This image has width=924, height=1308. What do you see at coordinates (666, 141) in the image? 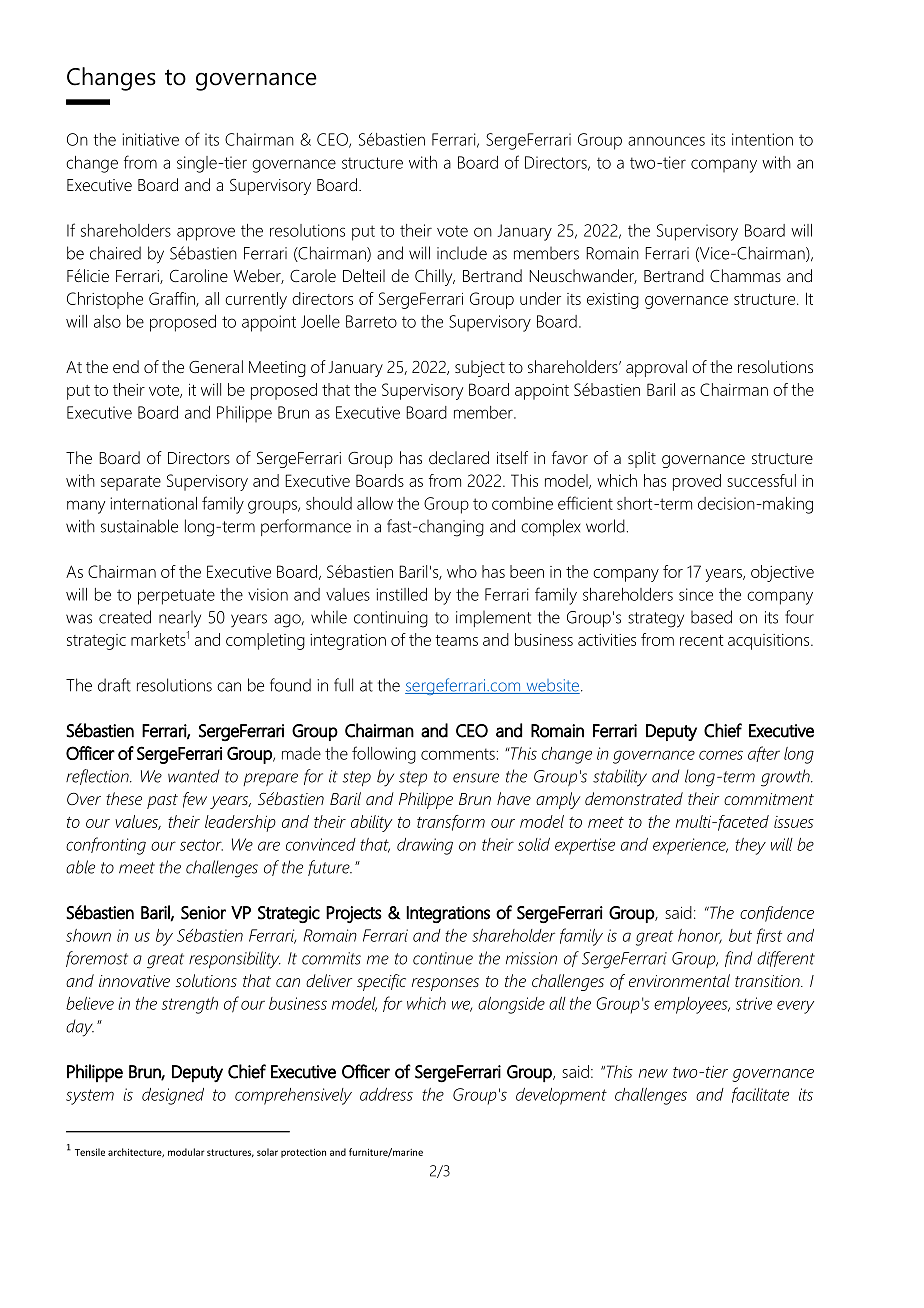
I see `announces` at bounding box center [666, 141].
